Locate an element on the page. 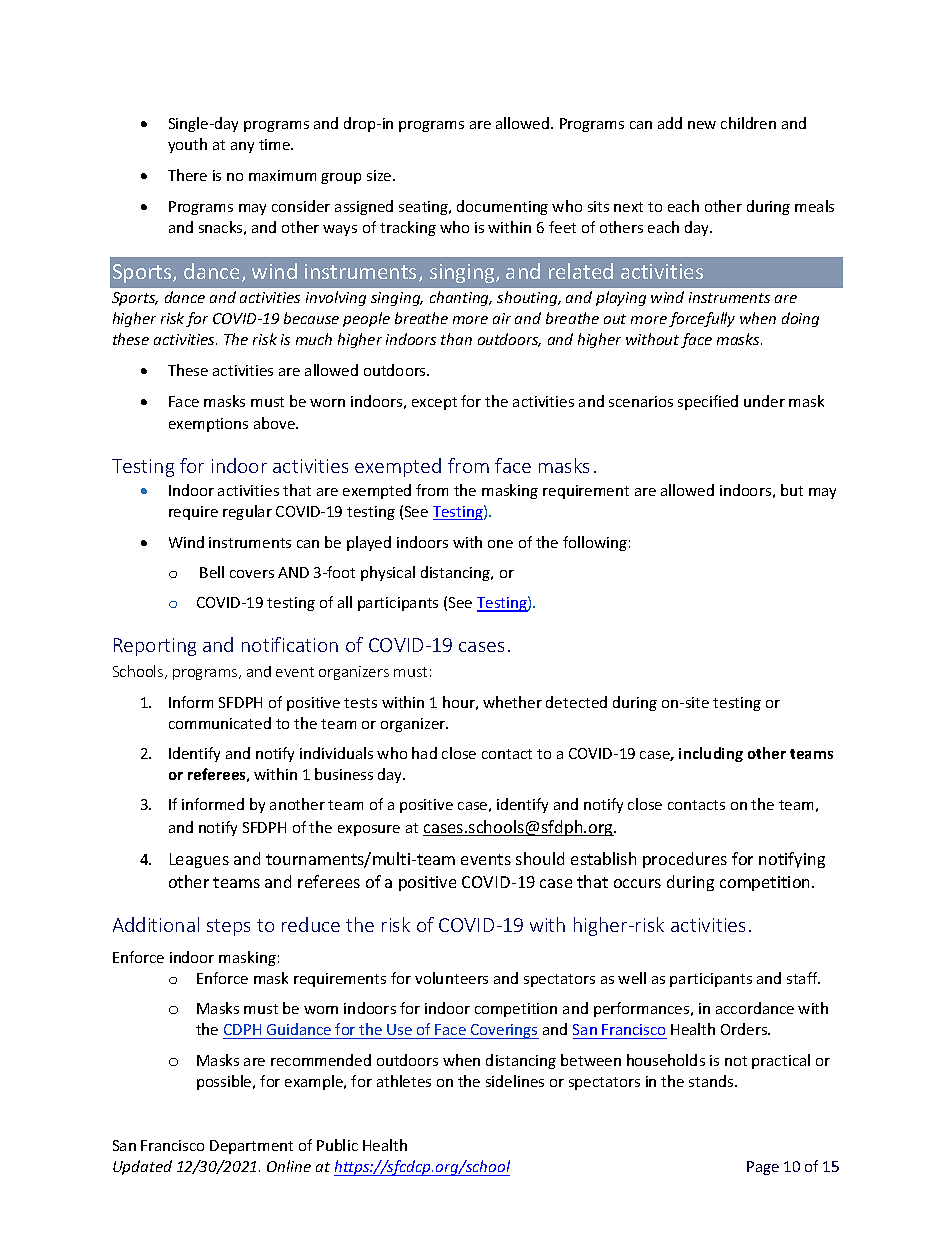 This document has width=952, height=1233. documenting is located at coordinates (502, 207).
